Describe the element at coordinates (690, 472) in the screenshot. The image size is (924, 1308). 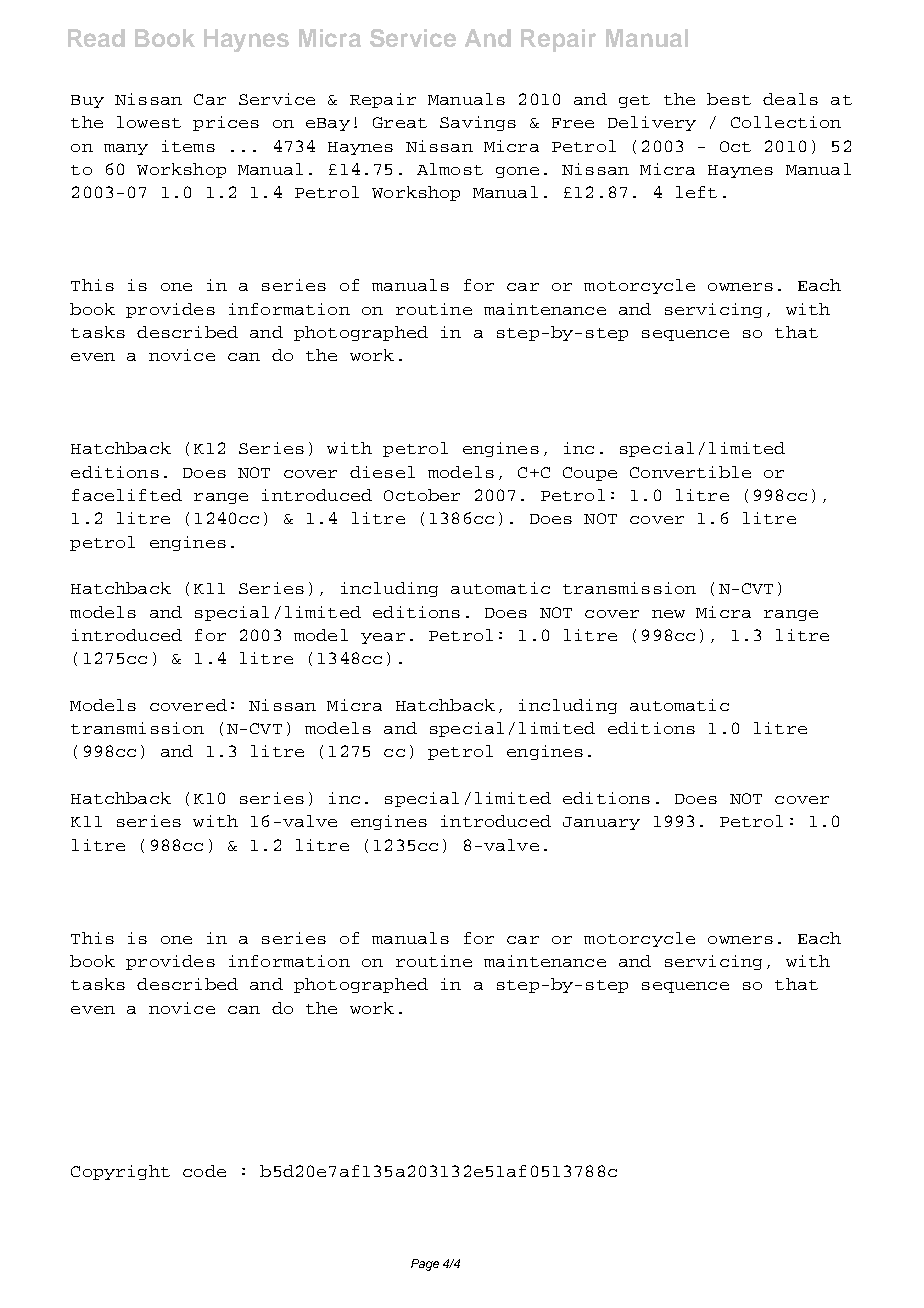
I see `Convertible` at that location.
